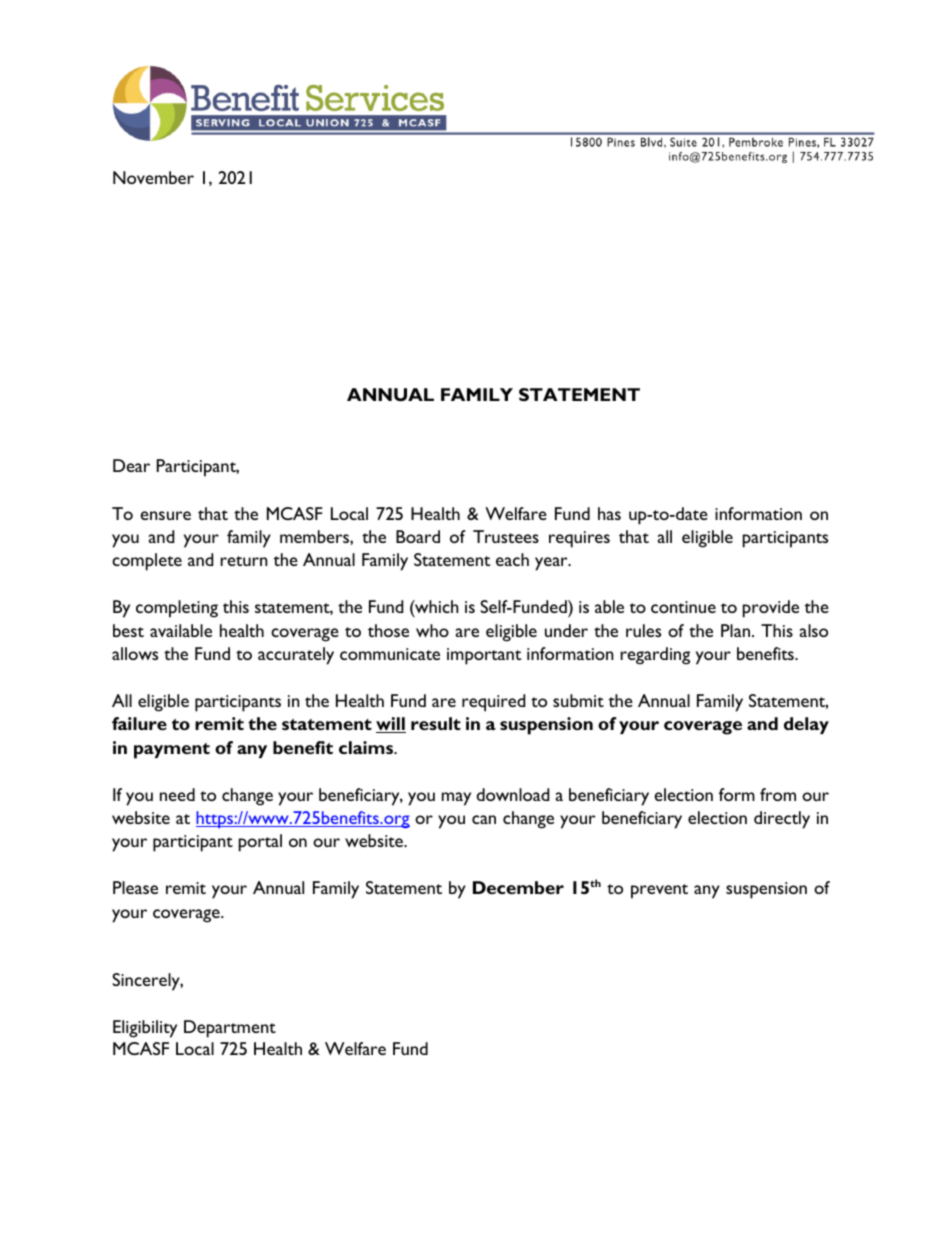 The height and width of the screenshot is (1233, 952). I want to click on completing, so click(177, 609).
